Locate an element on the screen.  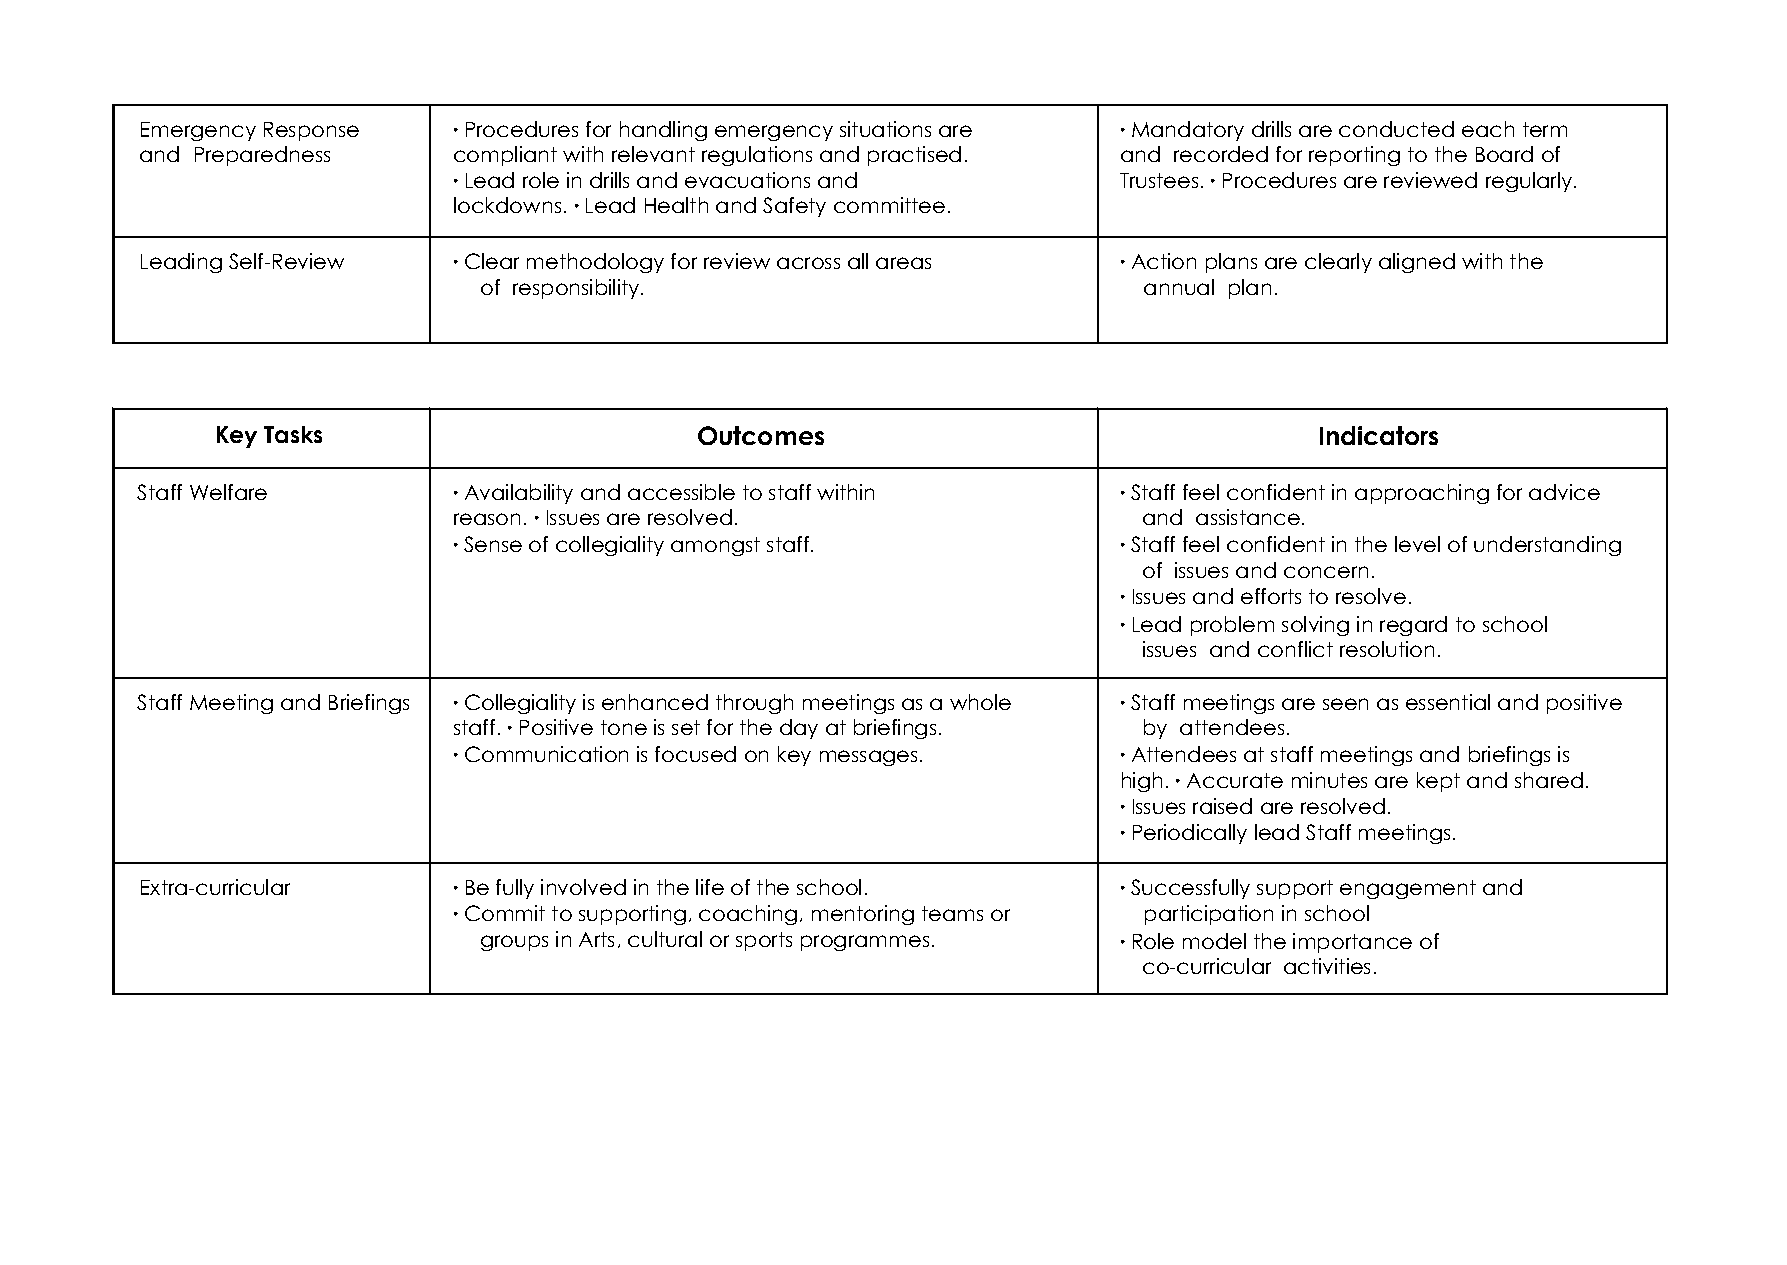
aligned is located at coordinates (1417, 263).
